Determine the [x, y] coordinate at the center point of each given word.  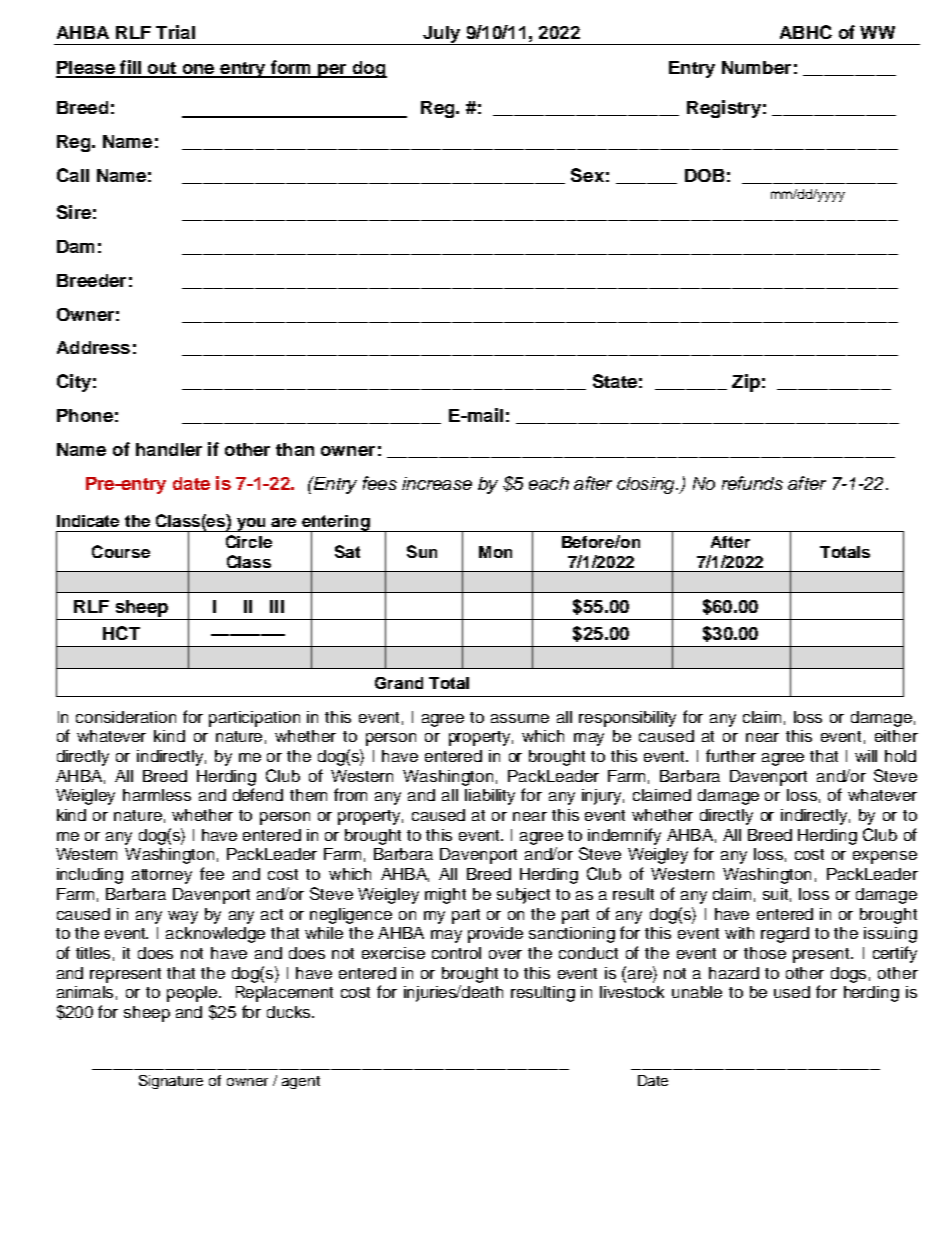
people [193, 994]
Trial [175, 32]
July [442, 35]
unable [697, 992]
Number [756, 67]
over [505, 954]
